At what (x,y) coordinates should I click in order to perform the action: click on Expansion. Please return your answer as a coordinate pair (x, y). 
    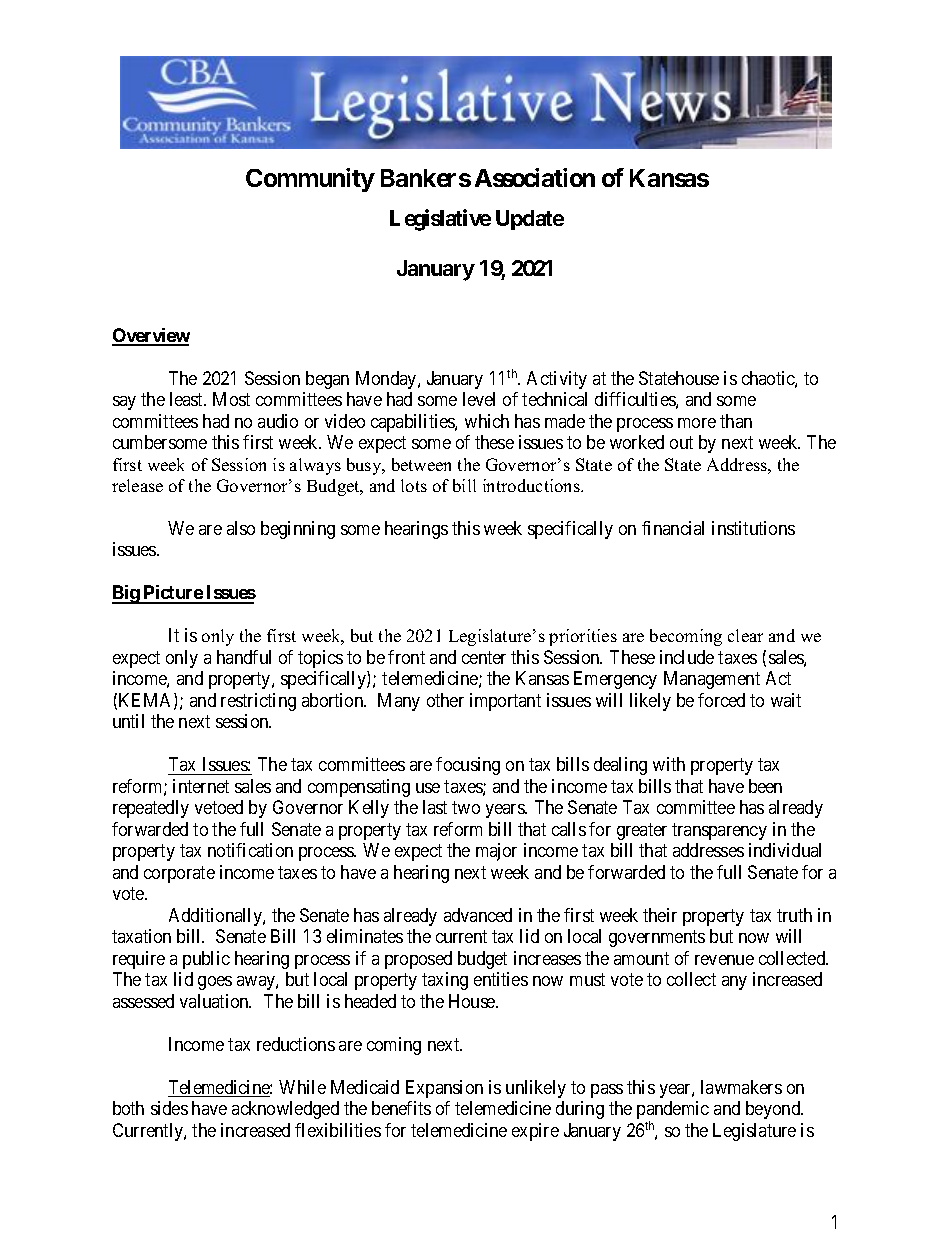
    Looking at the image, I should click on (444, 1089).
